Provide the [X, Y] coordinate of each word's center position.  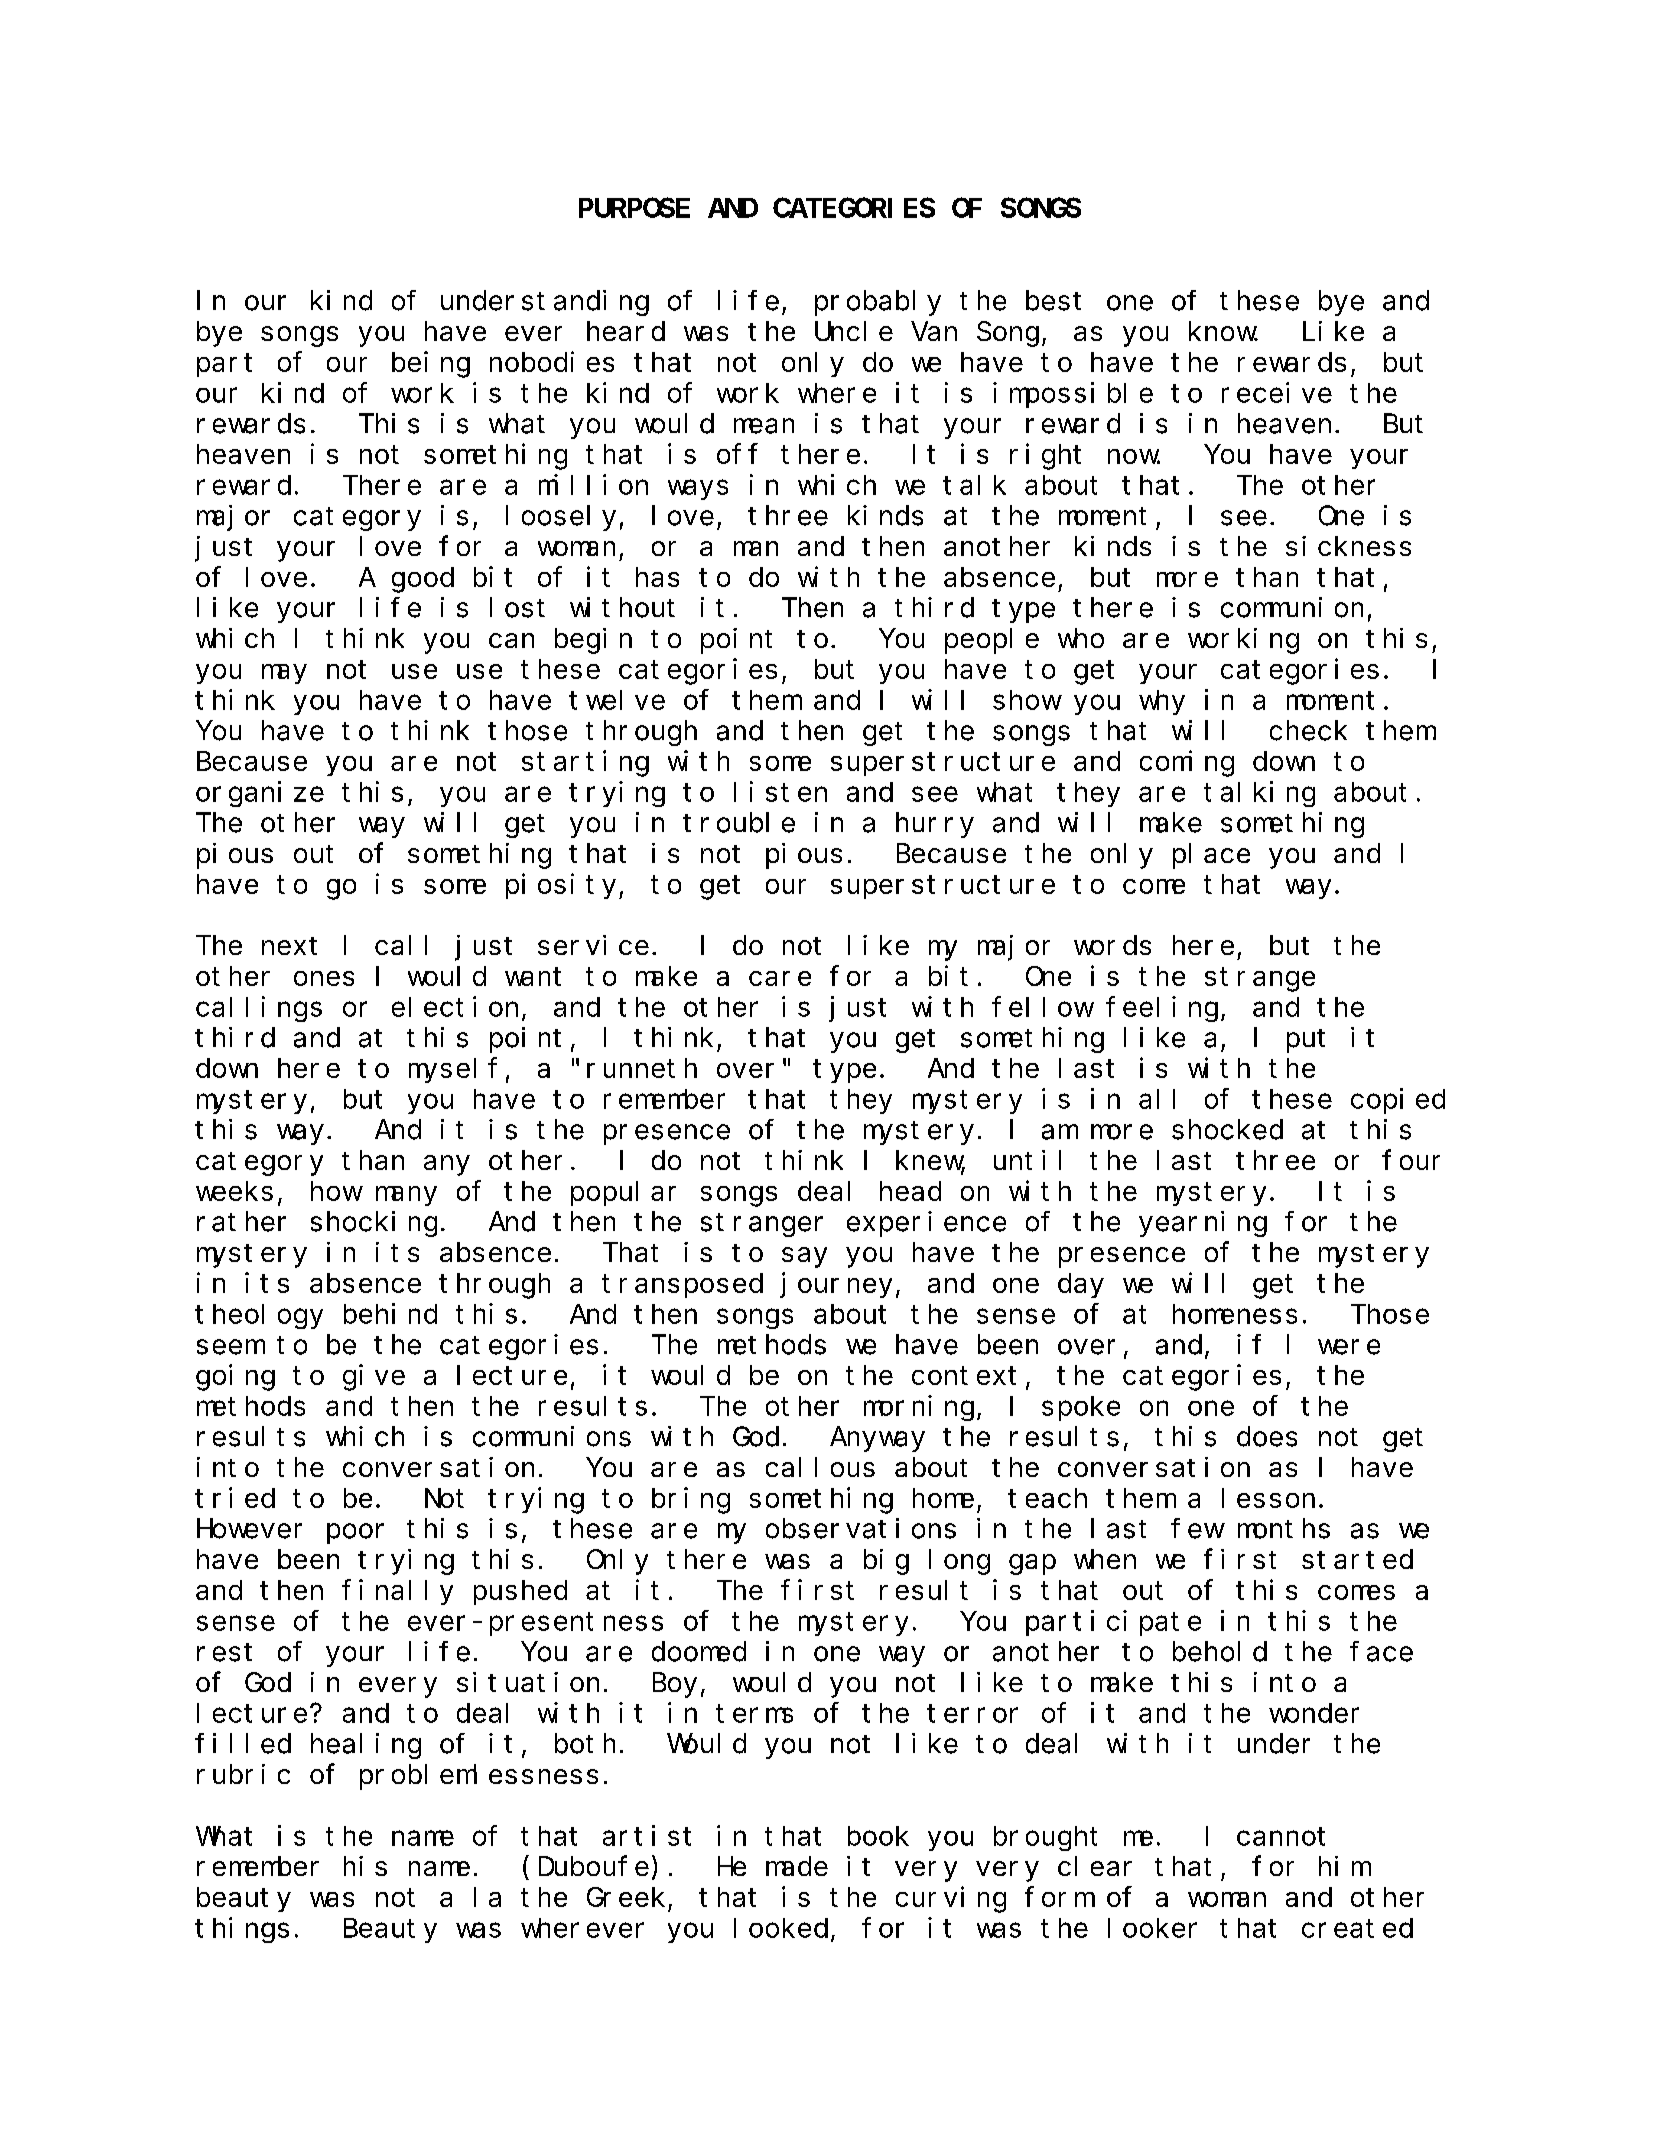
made [797, 1866]
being [431, 364]
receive [1277, 392]
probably [878, 303]
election [455, 1006]
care [780, 978]
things [242, 1930]
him [1343, 1866]
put [1306, 1041]
